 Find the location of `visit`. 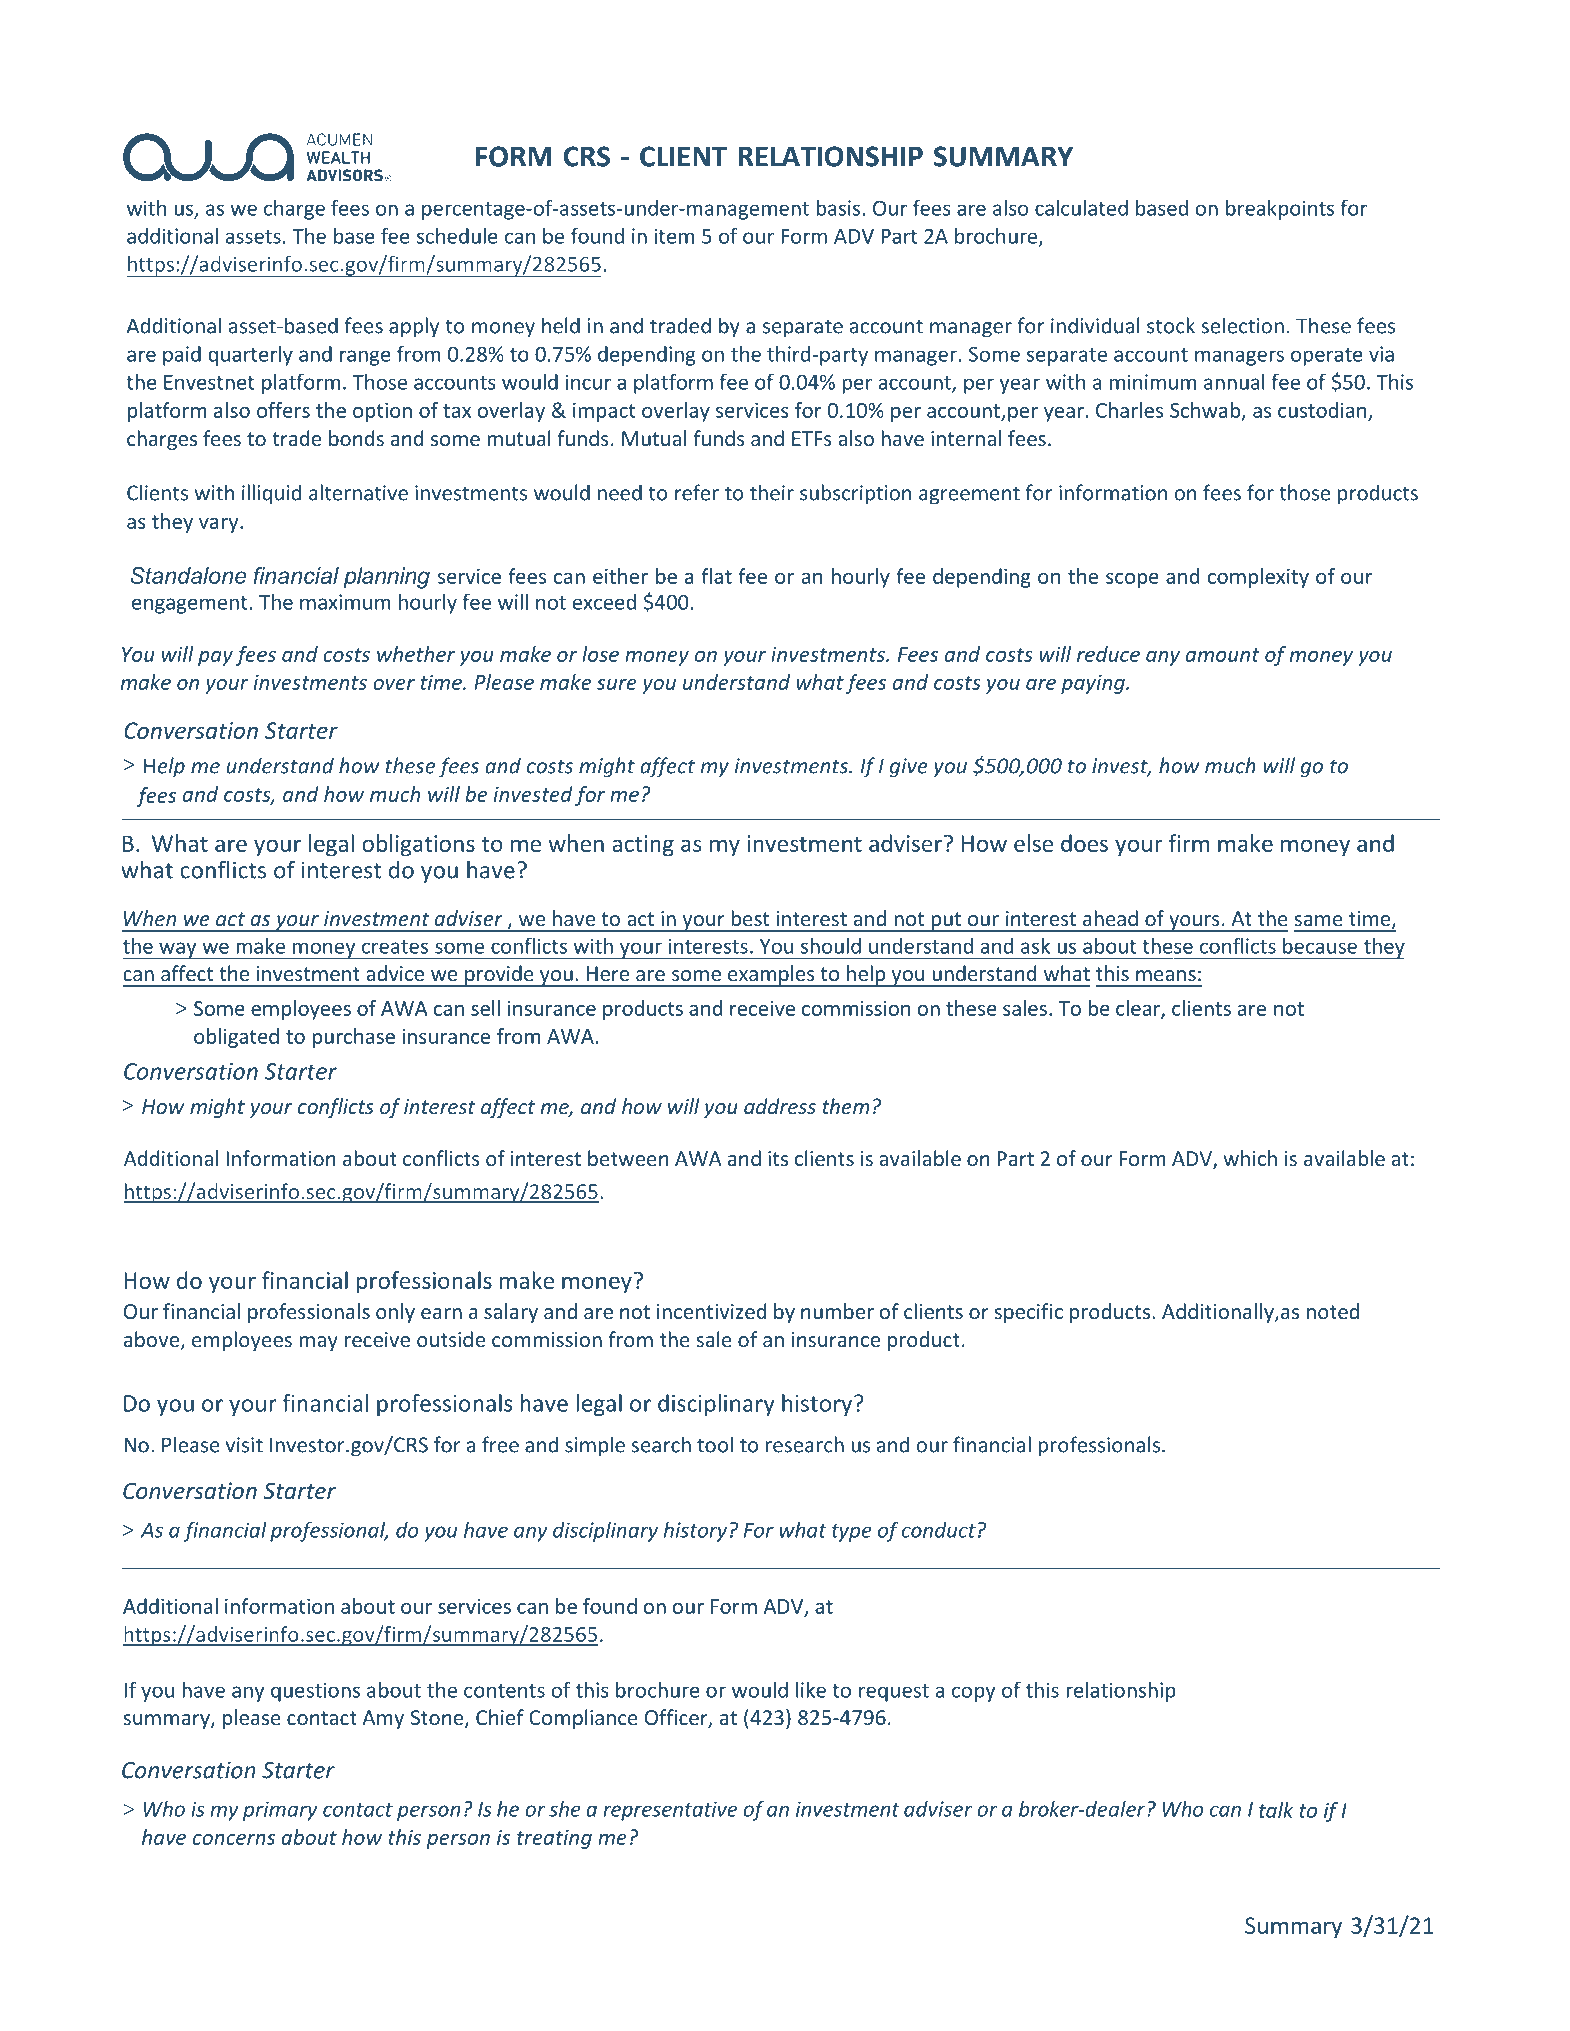

visit is located at coordinates (244, 1445).
